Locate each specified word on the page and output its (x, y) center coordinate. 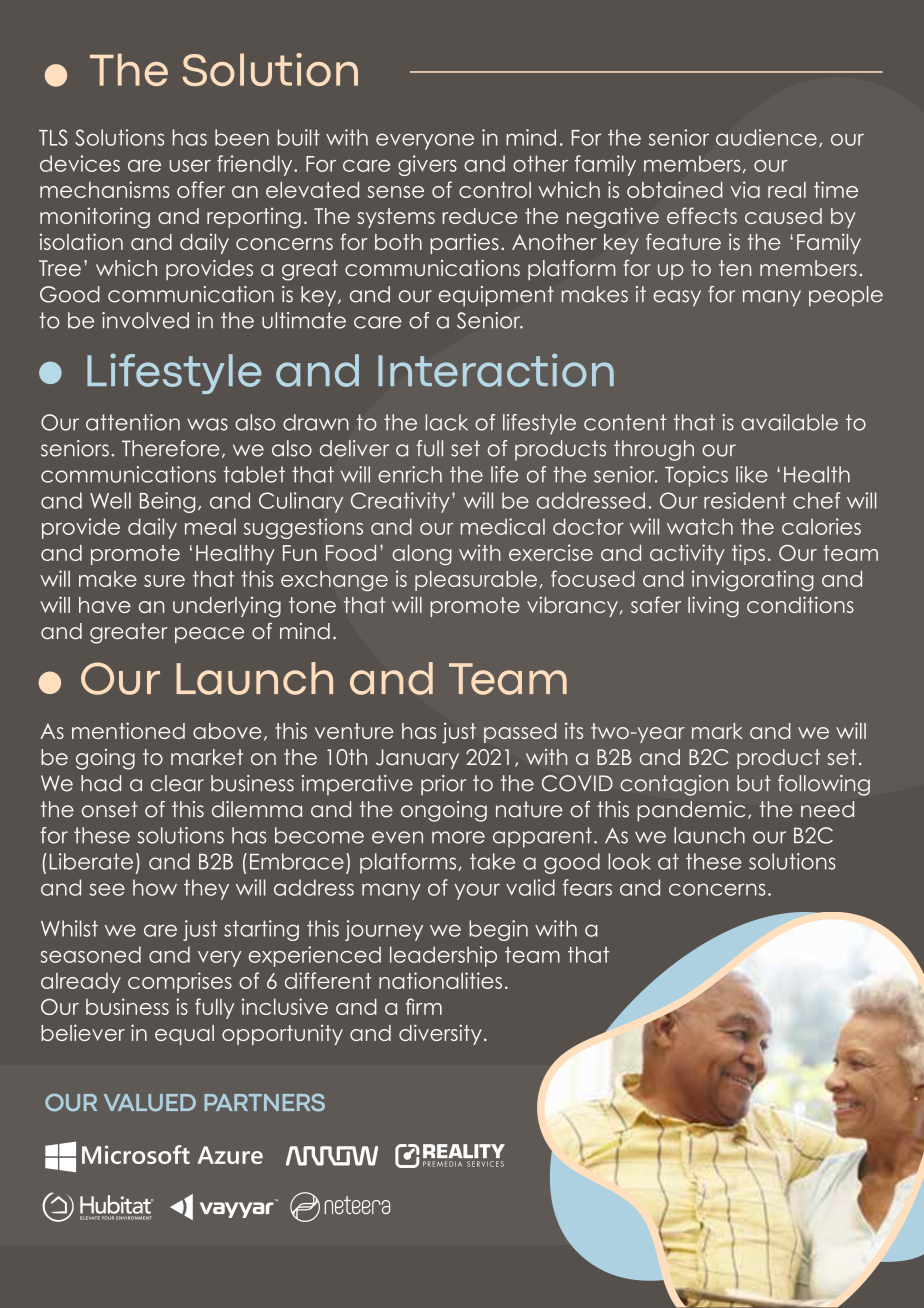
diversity (440, 1034)
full (430, 448)
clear (177, 783)
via (745, 189)
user (190, 166)
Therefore (171, 448)
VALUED (150, 1103)
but (754, 783)
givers (427, 165)
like (752, 474)
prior (443, 785)
